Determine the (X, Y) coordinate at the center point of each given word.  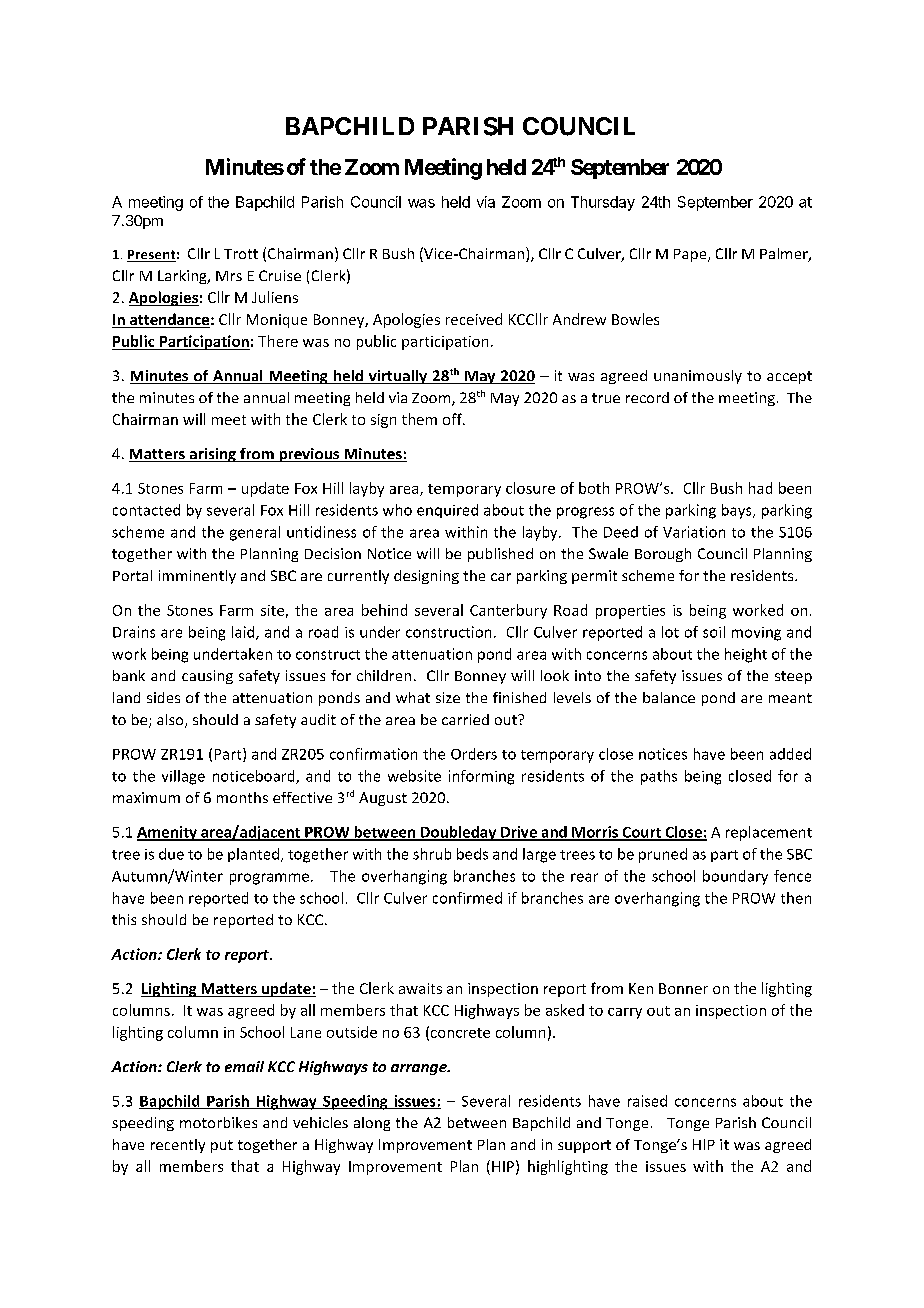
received (474, 319)
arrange (420, 1069)
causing (207, 677)
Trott (241, 254)
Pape (691, 255)
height (746, 655)
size (448, 697)
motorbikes (218, 1122)
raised (647, 1101)
